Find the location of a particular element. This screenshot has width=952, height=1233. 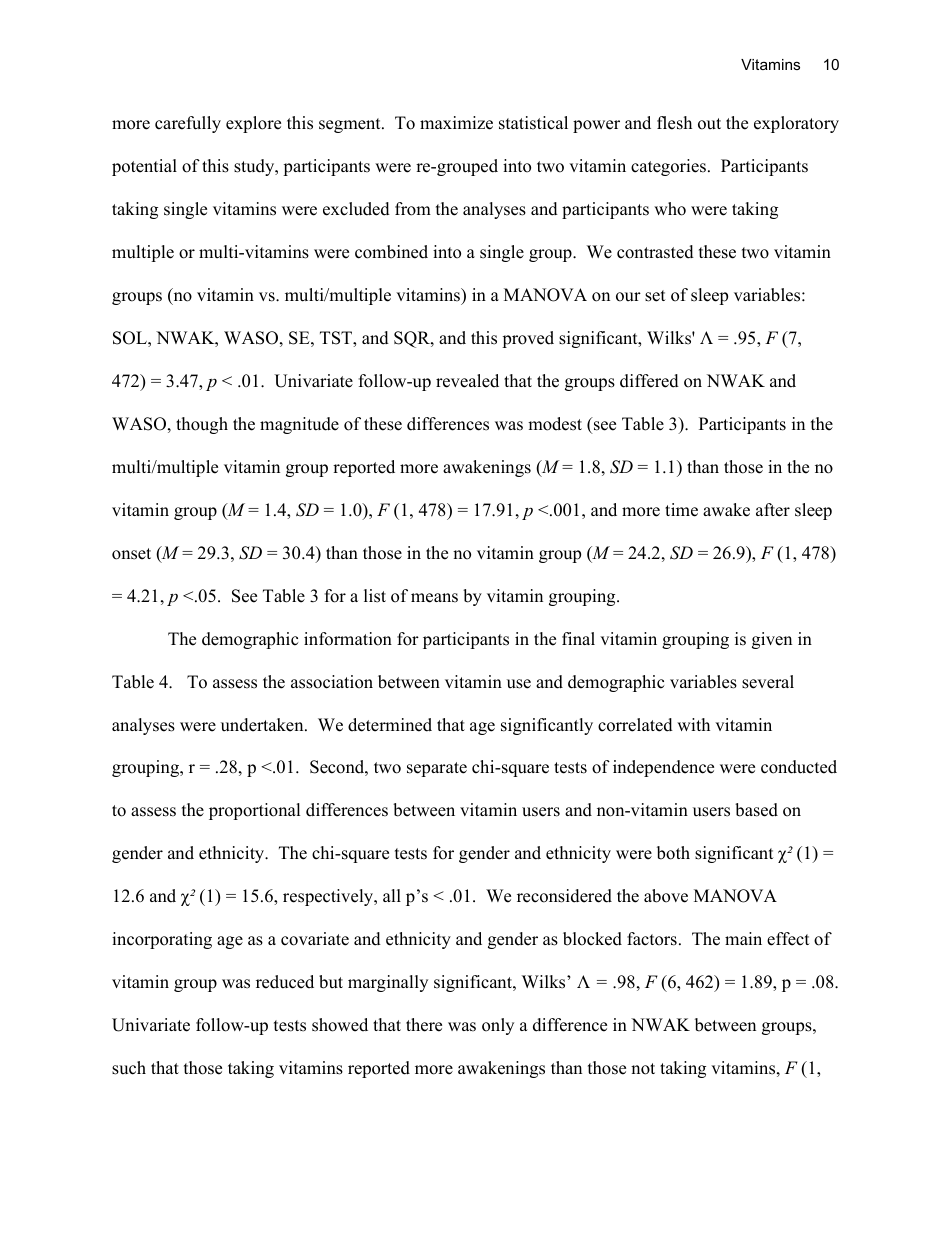

means is located at coordinates (434, 598).
